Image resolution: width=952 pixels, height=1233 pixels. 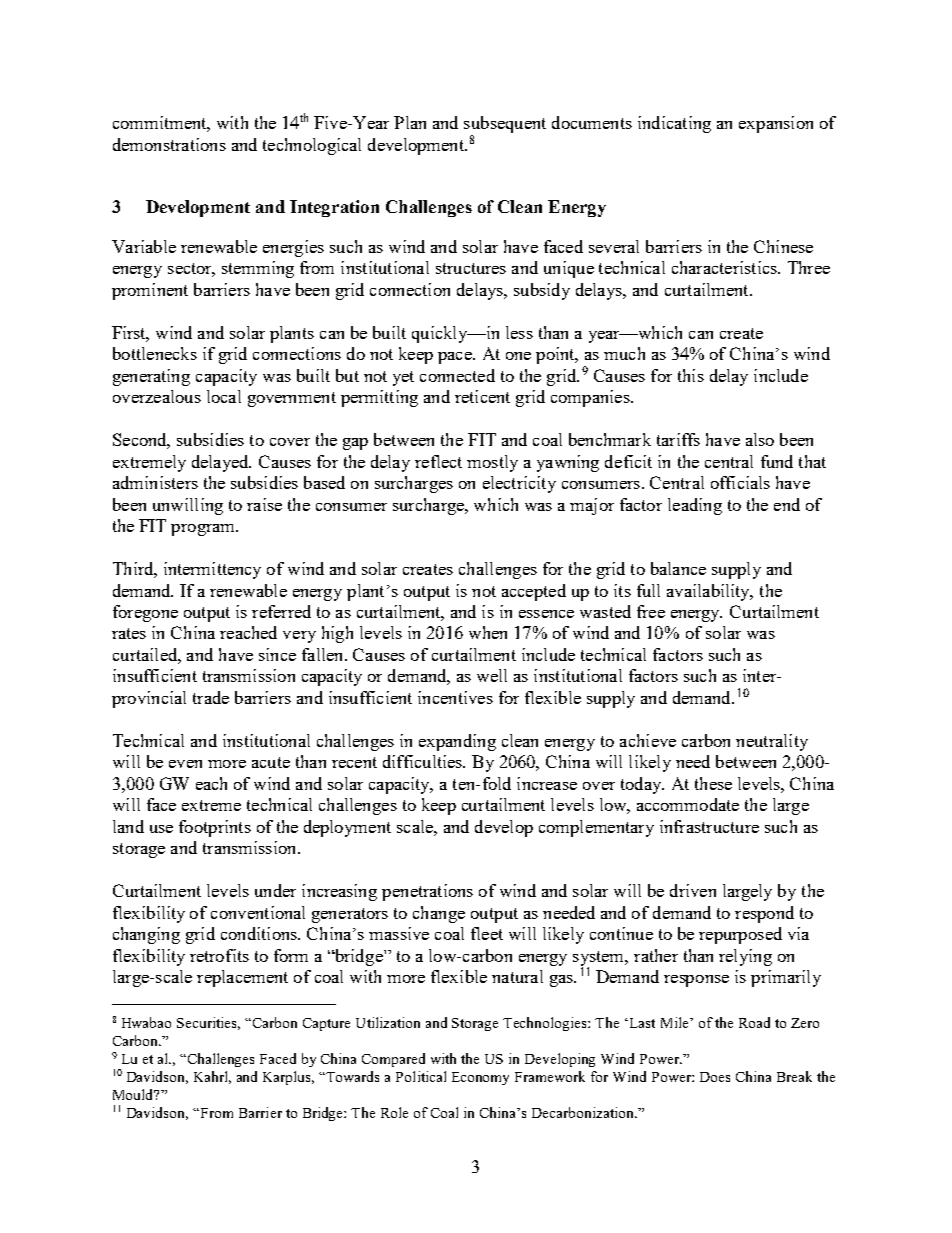 What do you see at coordinates (776, 124) in the page?
I see `expansion` at bounding box center [776, 124].
